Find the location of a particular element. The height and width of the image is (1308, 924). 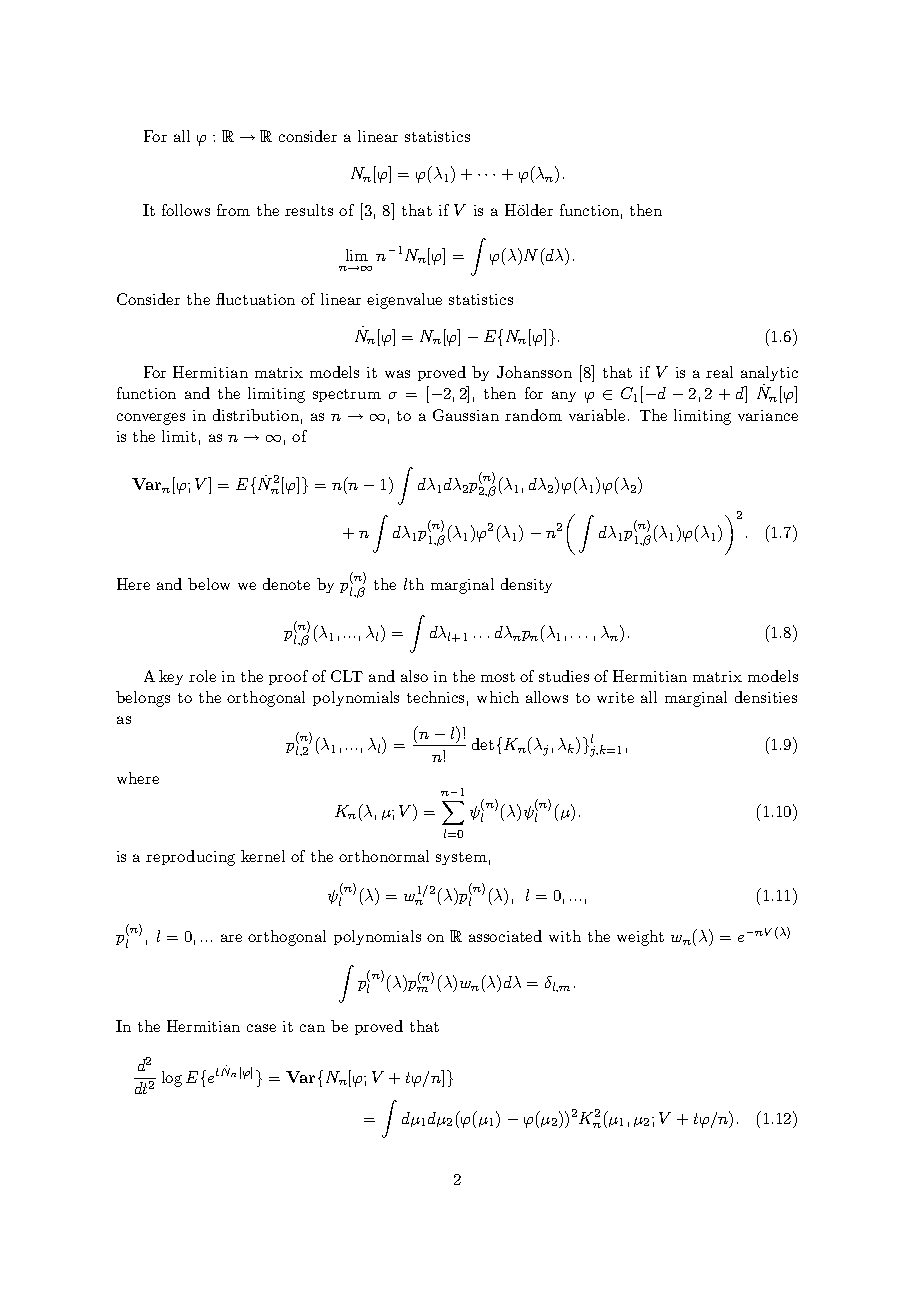

case is located at coordinates (261, 1028).
